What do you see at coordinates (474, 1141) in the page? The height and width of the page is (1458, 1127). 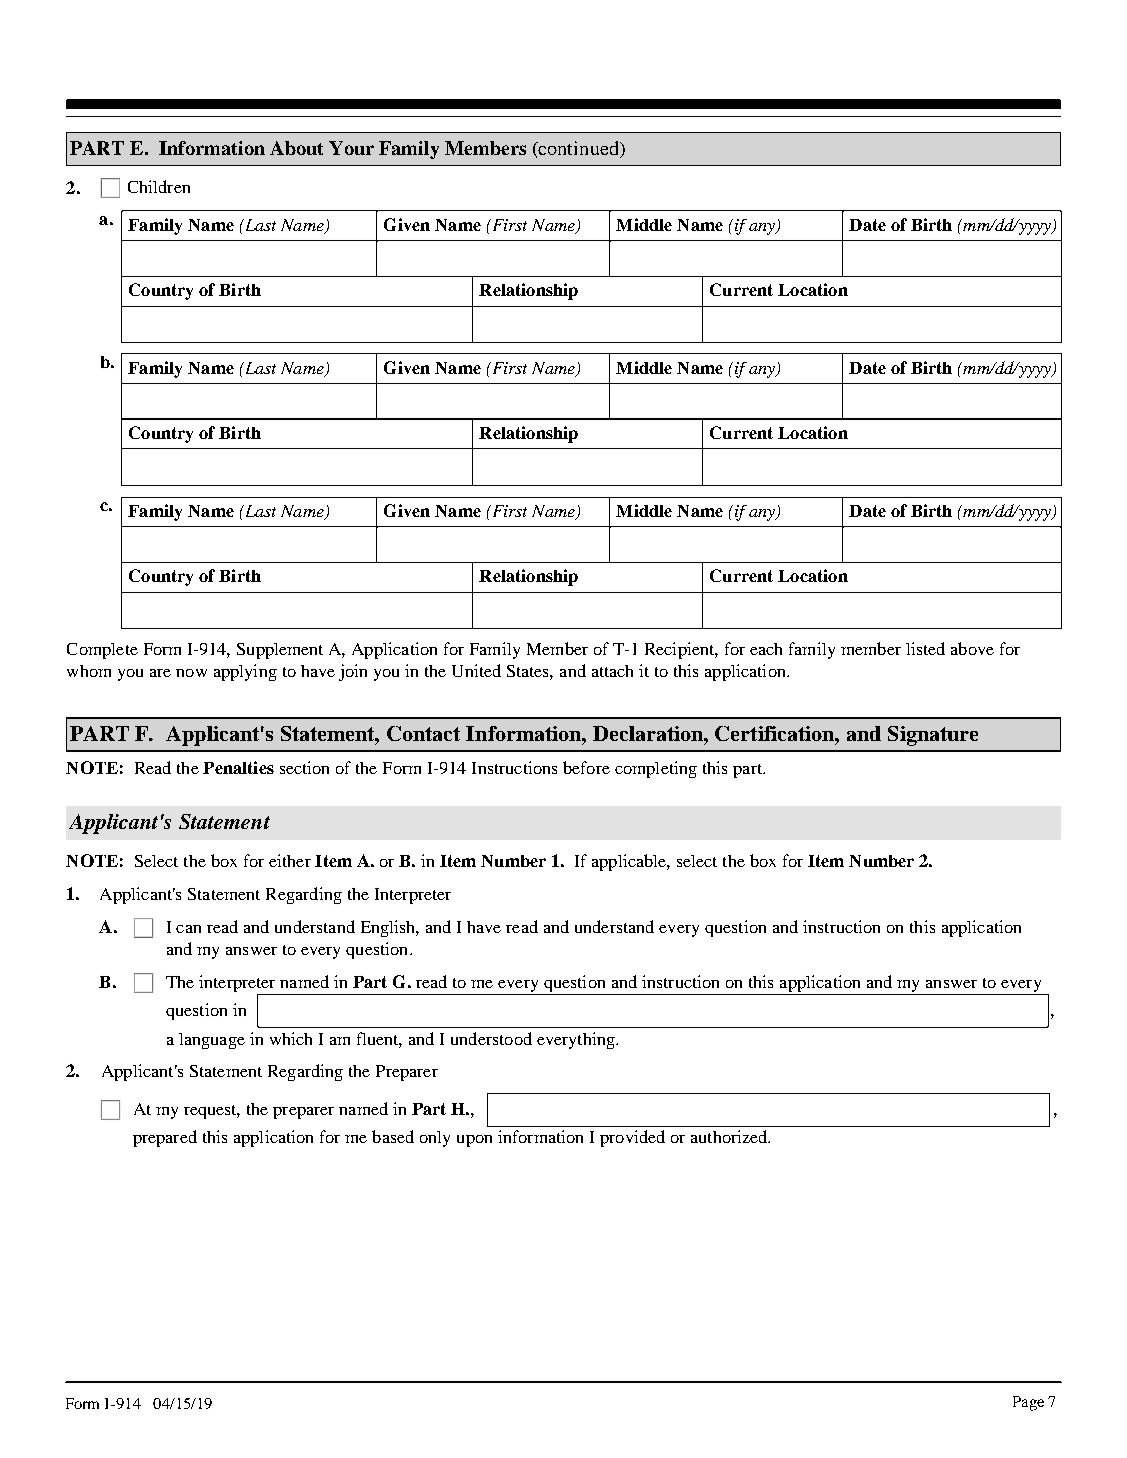 I see `upon` at bounding box center [474, 1141].
